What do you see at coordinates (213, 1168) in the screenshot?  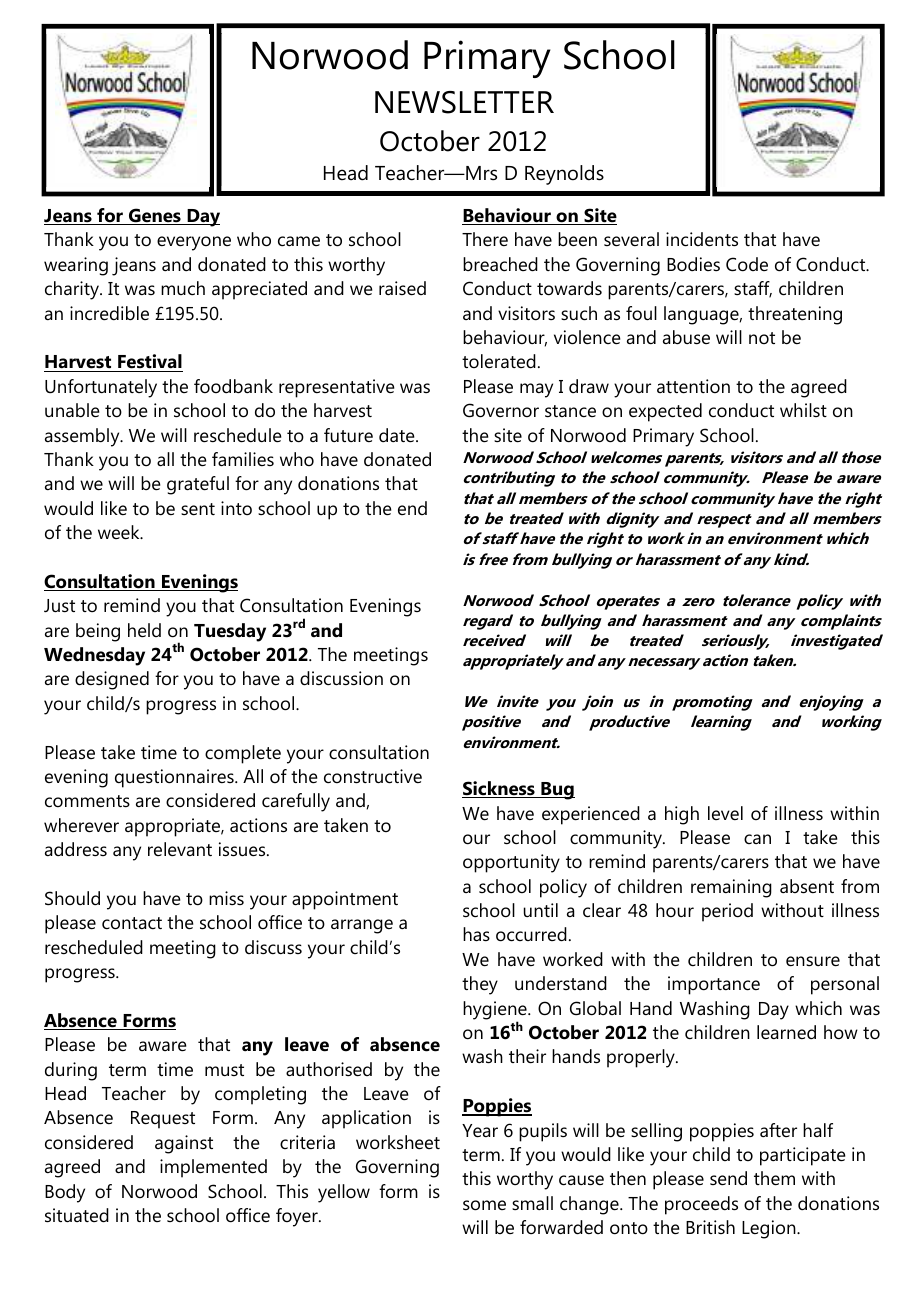 I see `implemented` at bounding box center [213, 1168].
